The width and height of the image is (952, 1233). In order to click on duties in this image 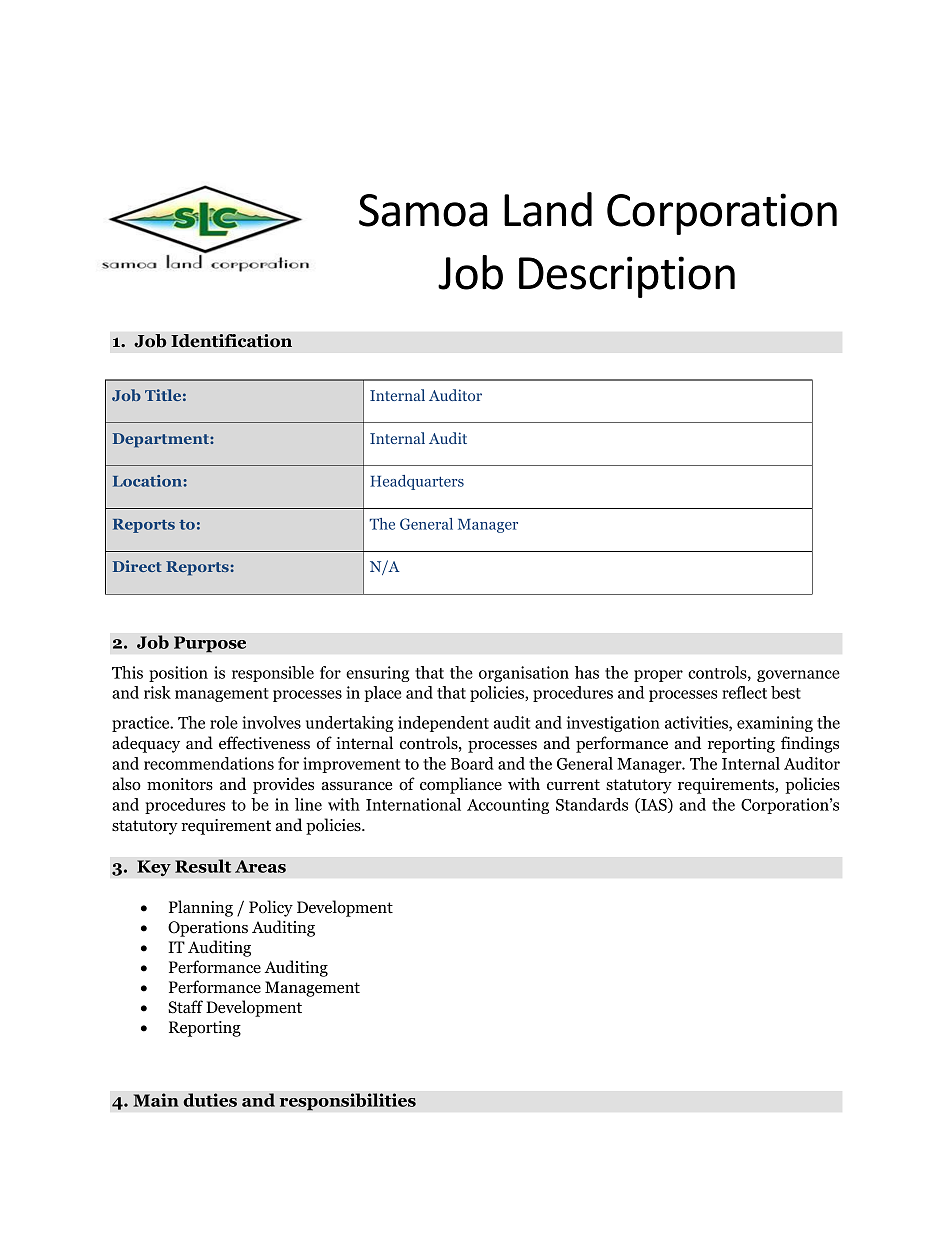, I will do `click(210, 1100)`.
